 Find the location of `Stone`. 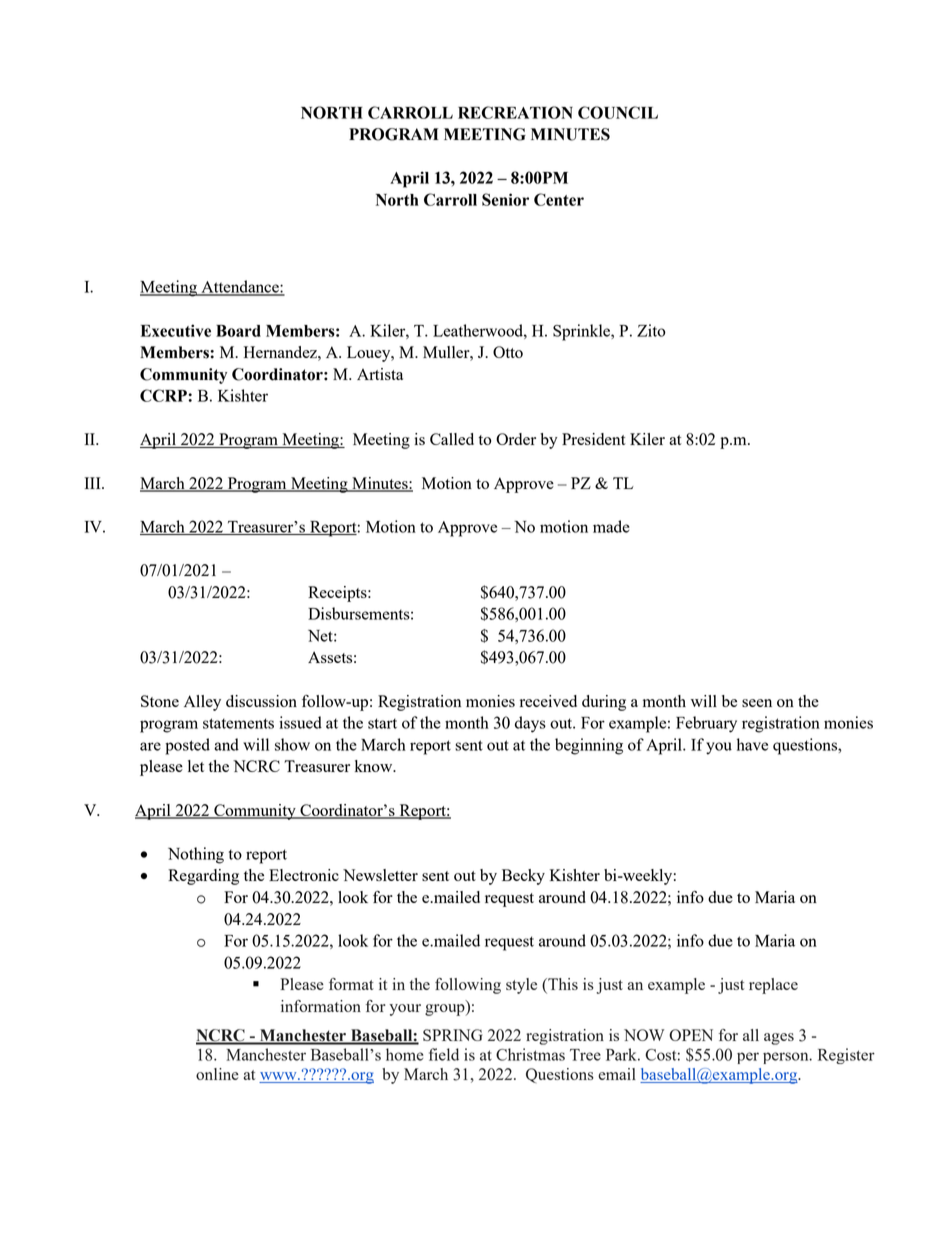

Stone is located at coordinates (160, 701).
